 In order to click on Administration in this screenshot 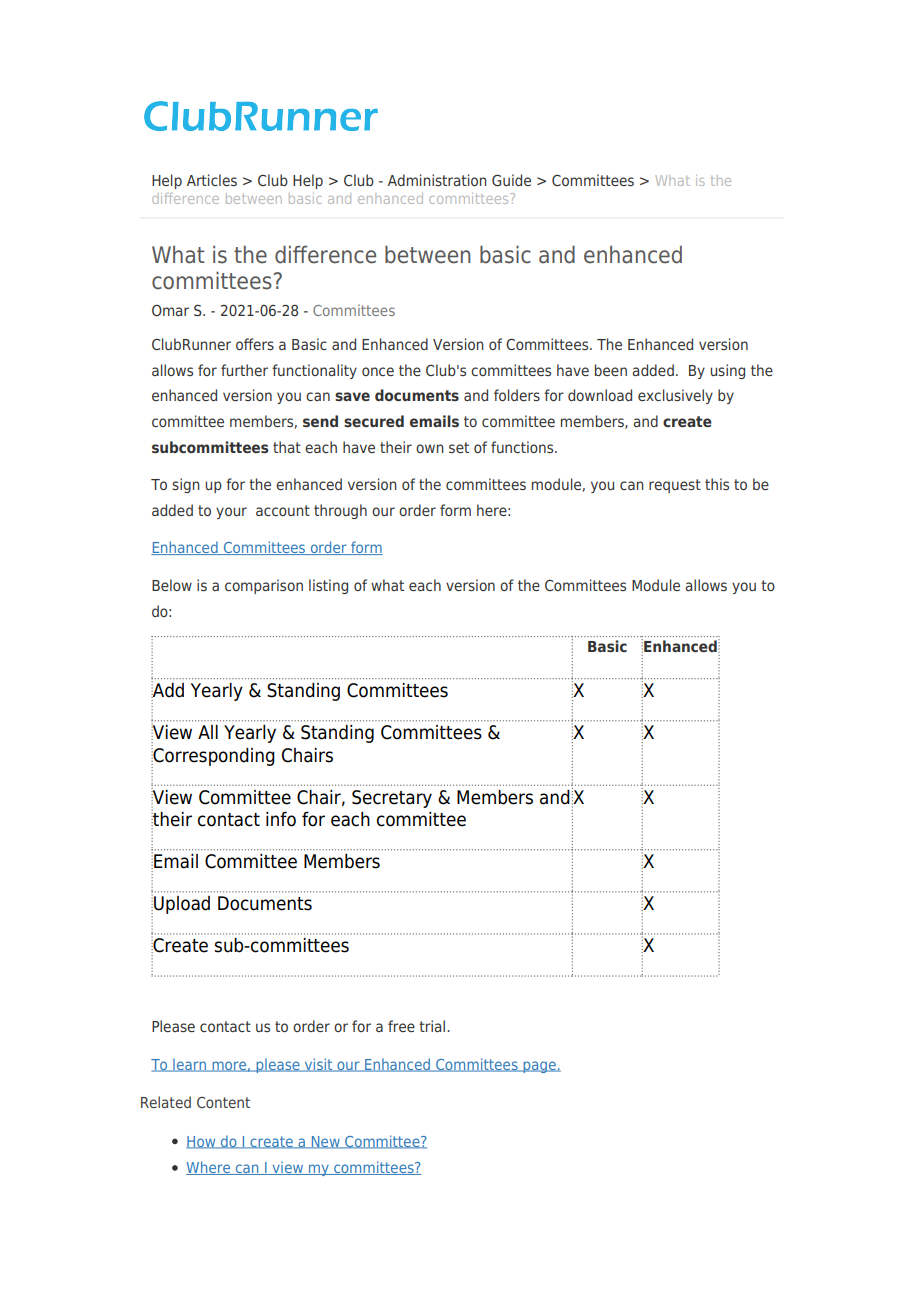, I will do `click(437, 180)`.
